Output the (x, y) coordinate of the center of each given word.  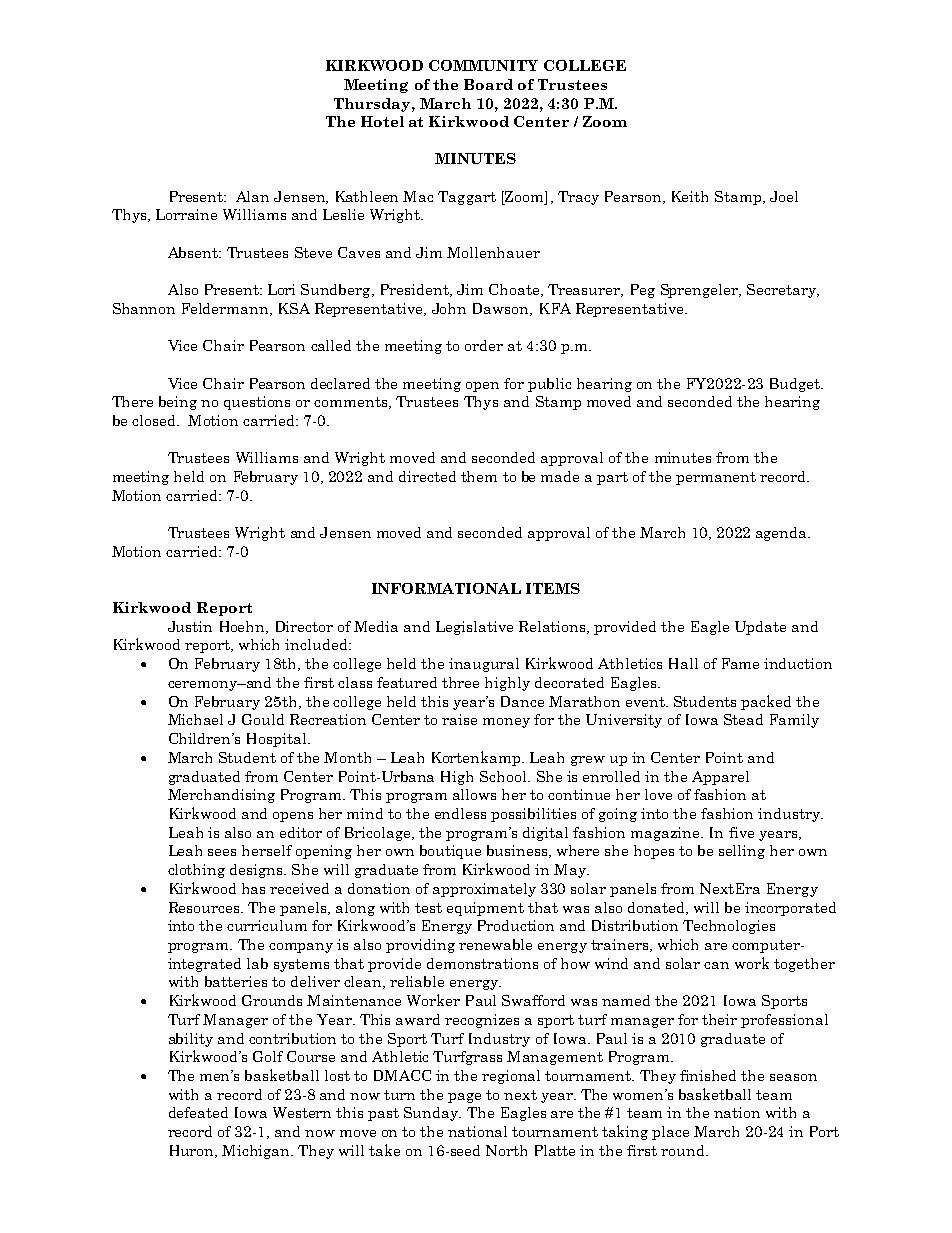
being (178, 403)
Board (488, 84)
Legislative (474, 628)
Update (760, 628)
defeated (198, 1112)
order (484, 345)
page (464, 1098)
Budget (796, 385)
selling (742, 852)
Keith (690, 196)
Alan (252, 196)
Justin (190, 626)
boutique (450, 852)
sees (222, 852)
